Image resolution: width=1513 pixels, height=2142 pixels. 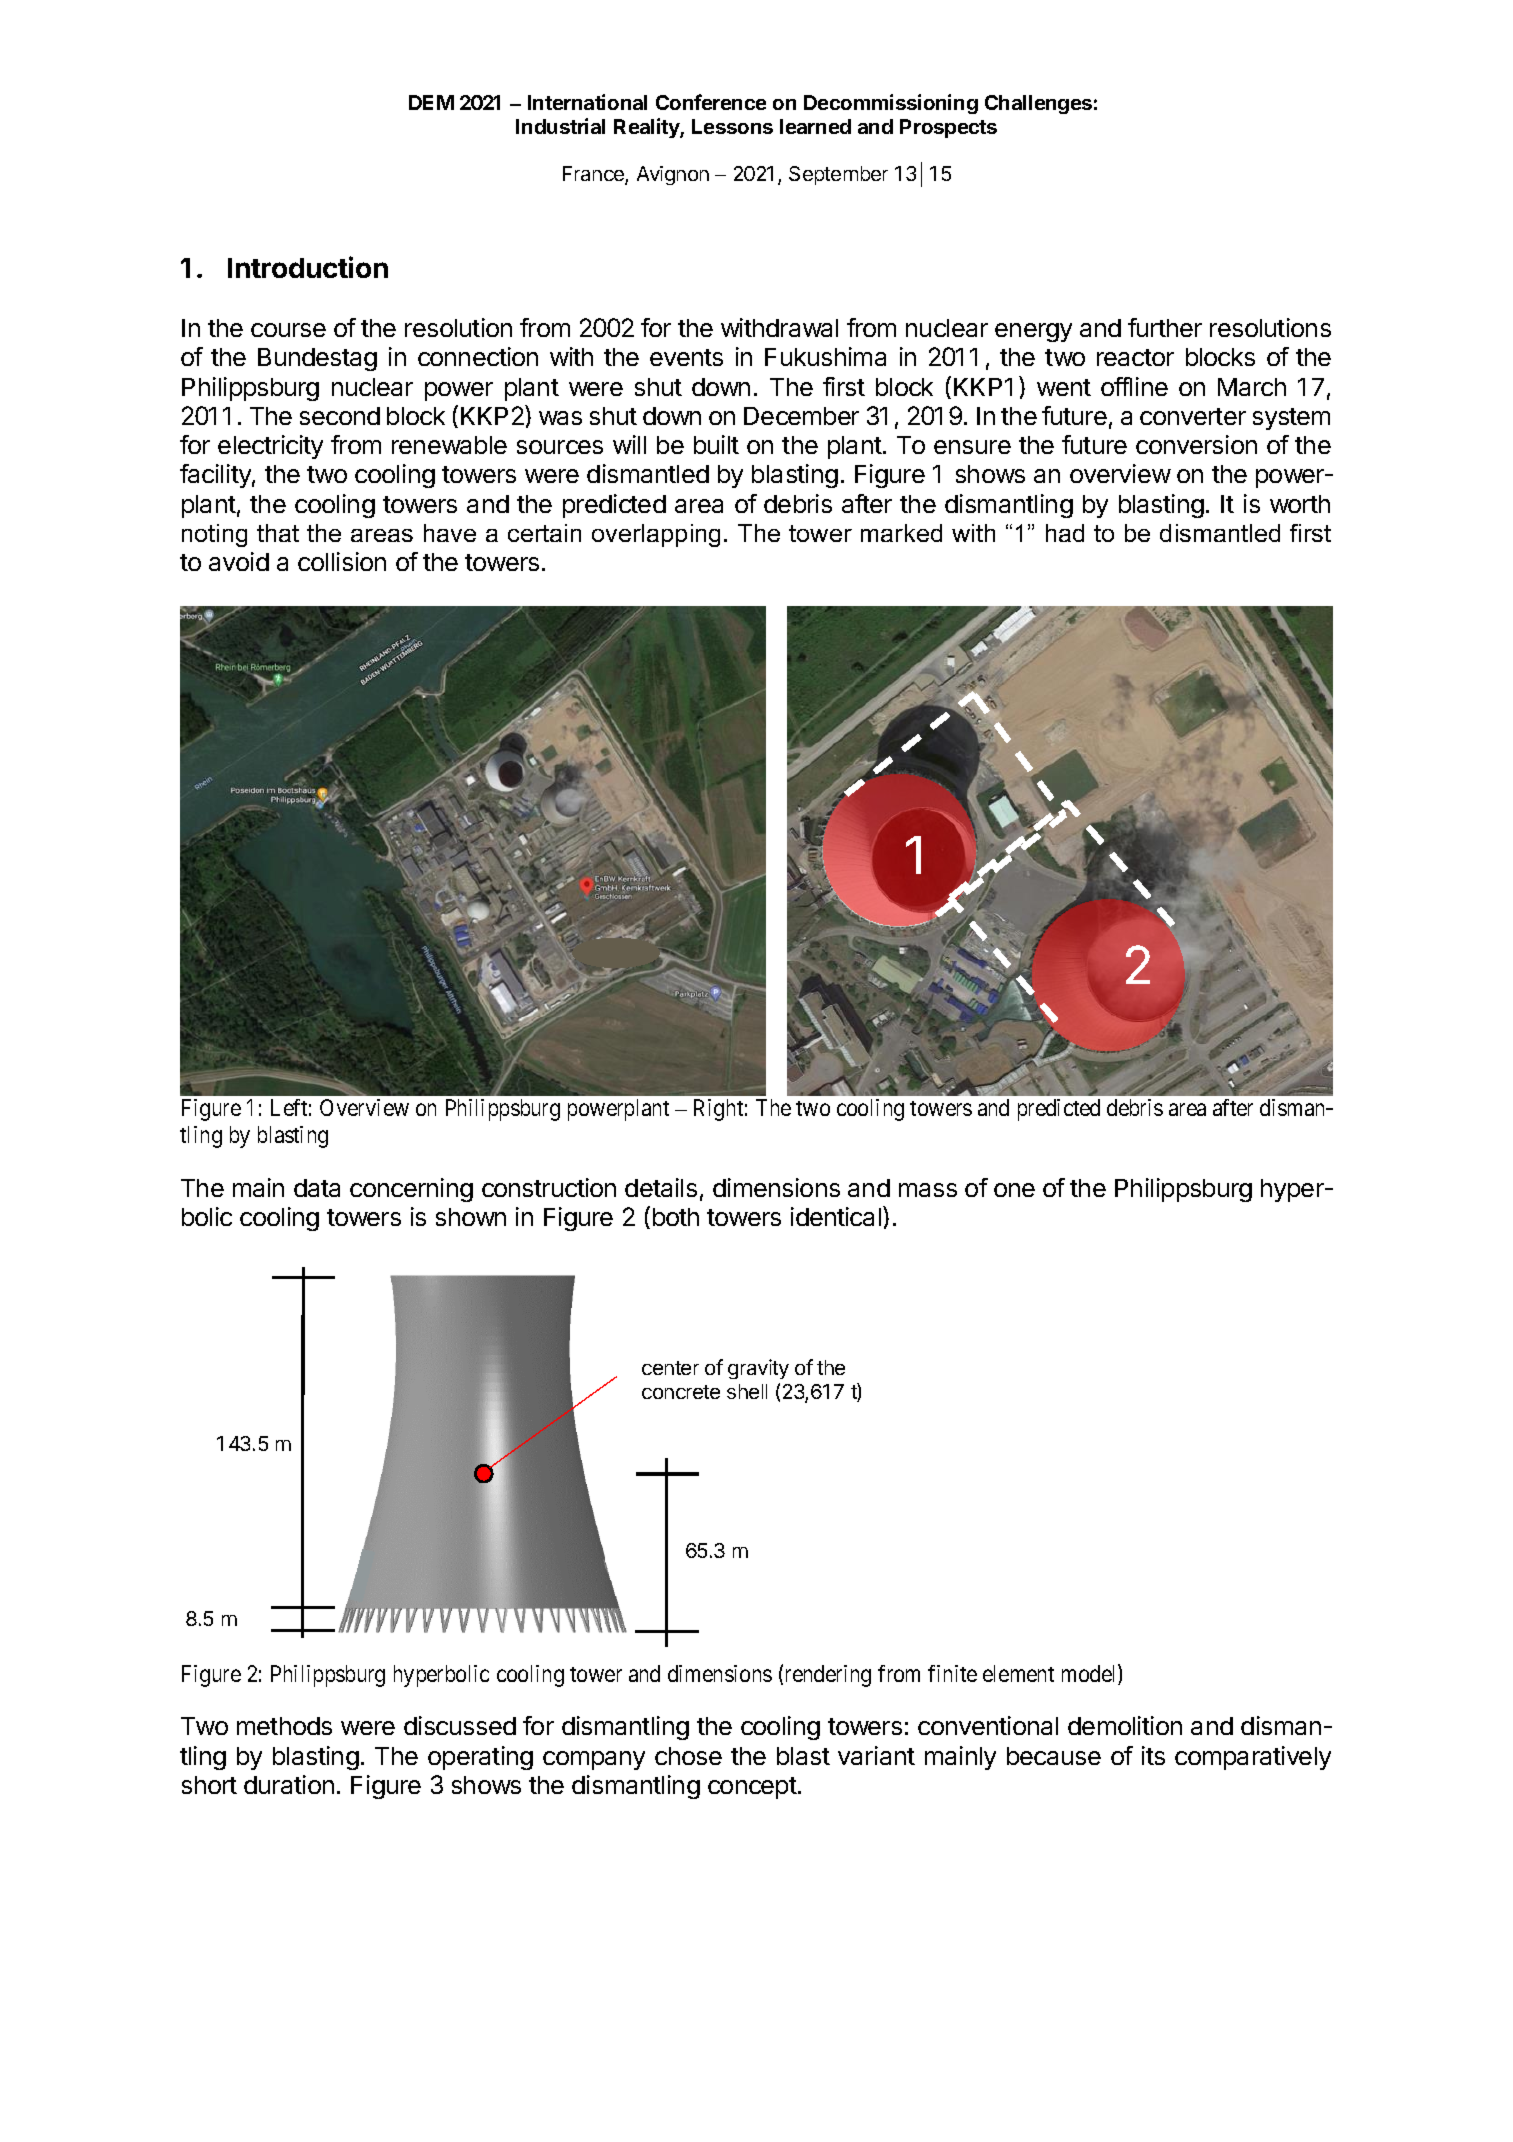 I want to click on data, so click(x=317, y=1188).
